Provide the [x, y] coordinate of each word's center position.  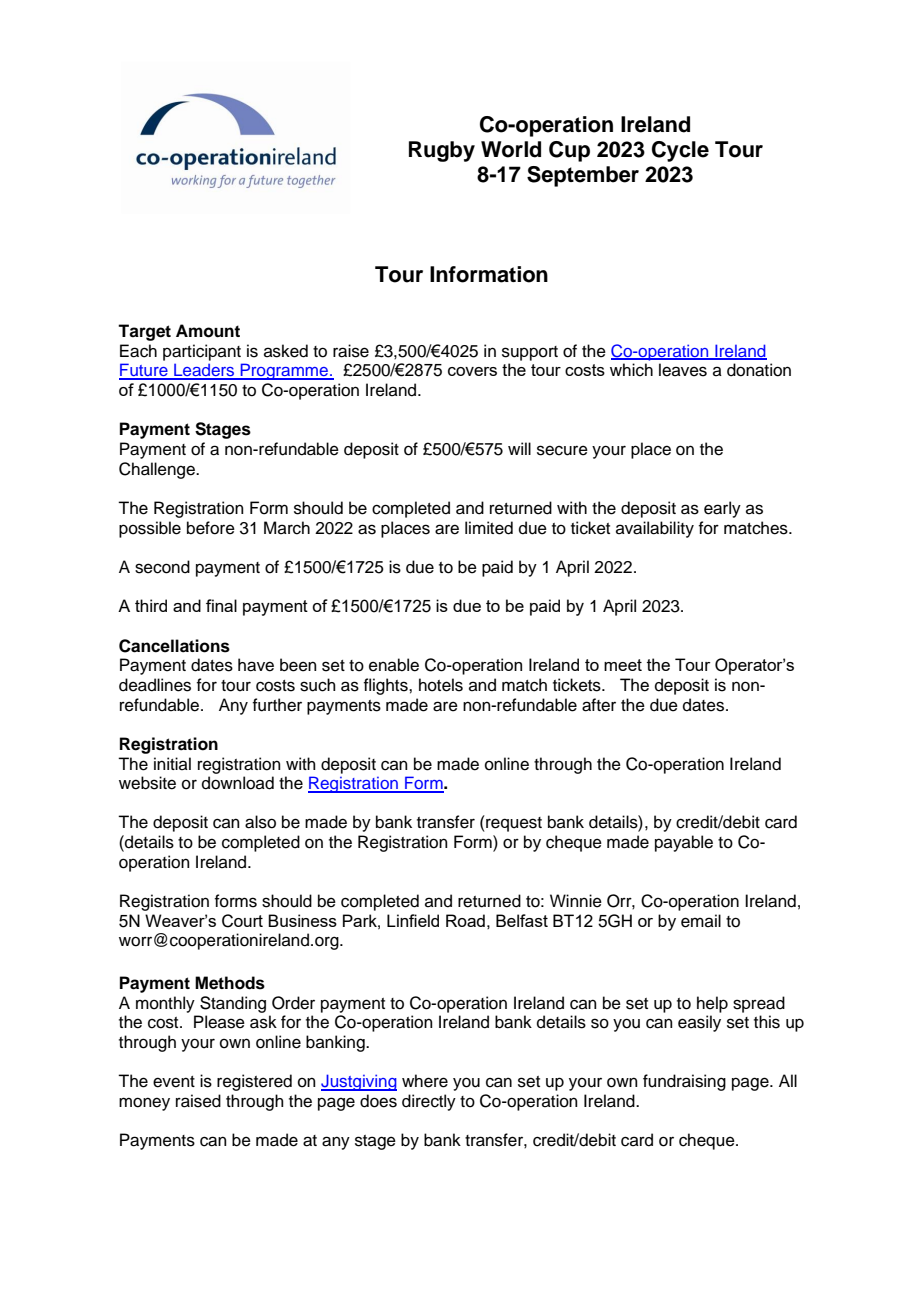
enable [394, 665]
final [221, 605]
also [260, 822]
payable [684, 843]
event [174, 1082]
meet [623, 665]
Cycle [680, 151]
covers [472, 371]
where [425, 1081]
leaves [683, 370]
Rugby [442, 151]
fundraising [684, 1082]
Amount [208, 331]
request [513, 823]
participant [202, 352]
